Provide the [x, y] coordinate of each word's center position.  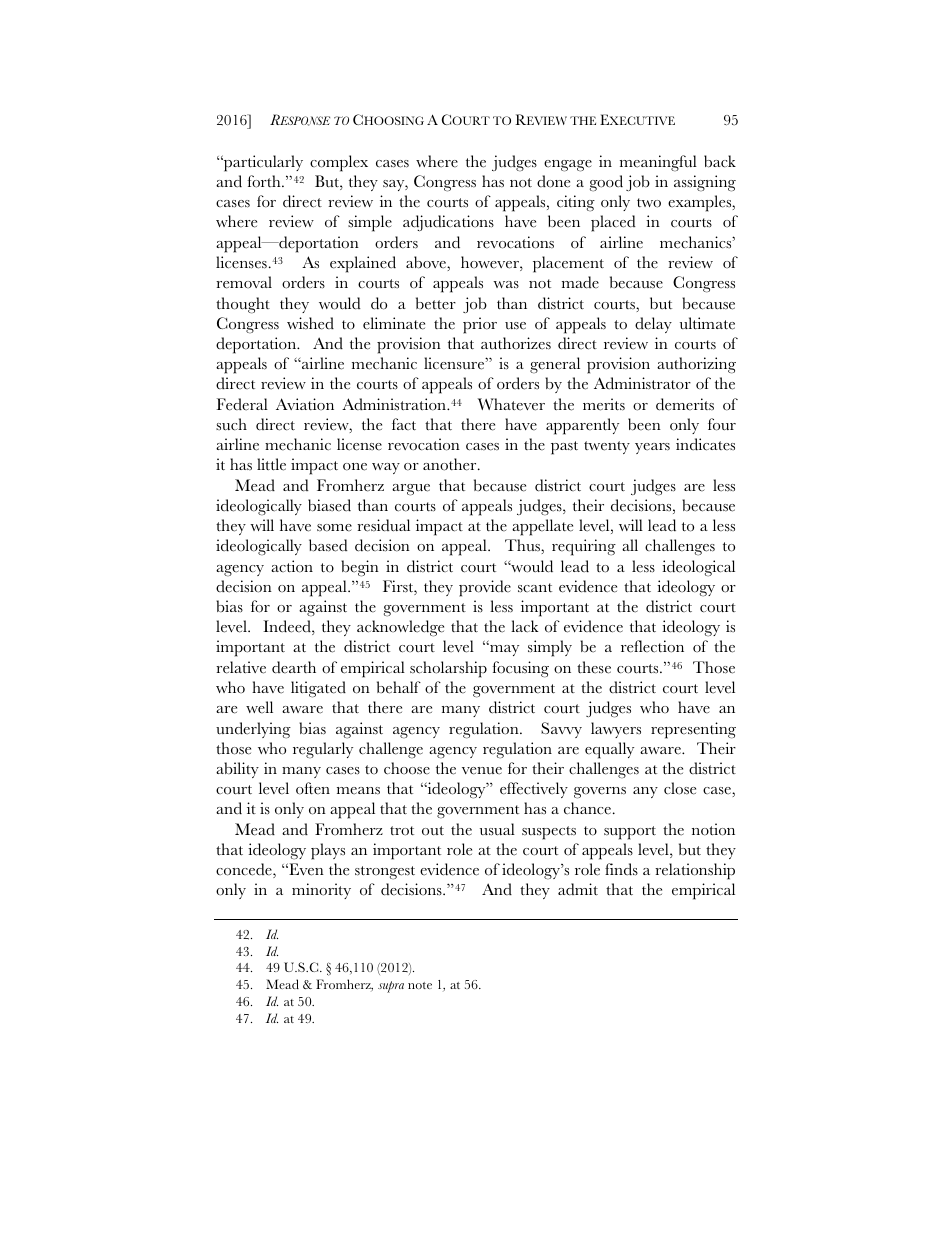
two [649, 203]
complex [339, 163]
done [553, 181]
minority [321, 891]
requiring [584, 547]
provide [485, 588]
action [292, 566]
